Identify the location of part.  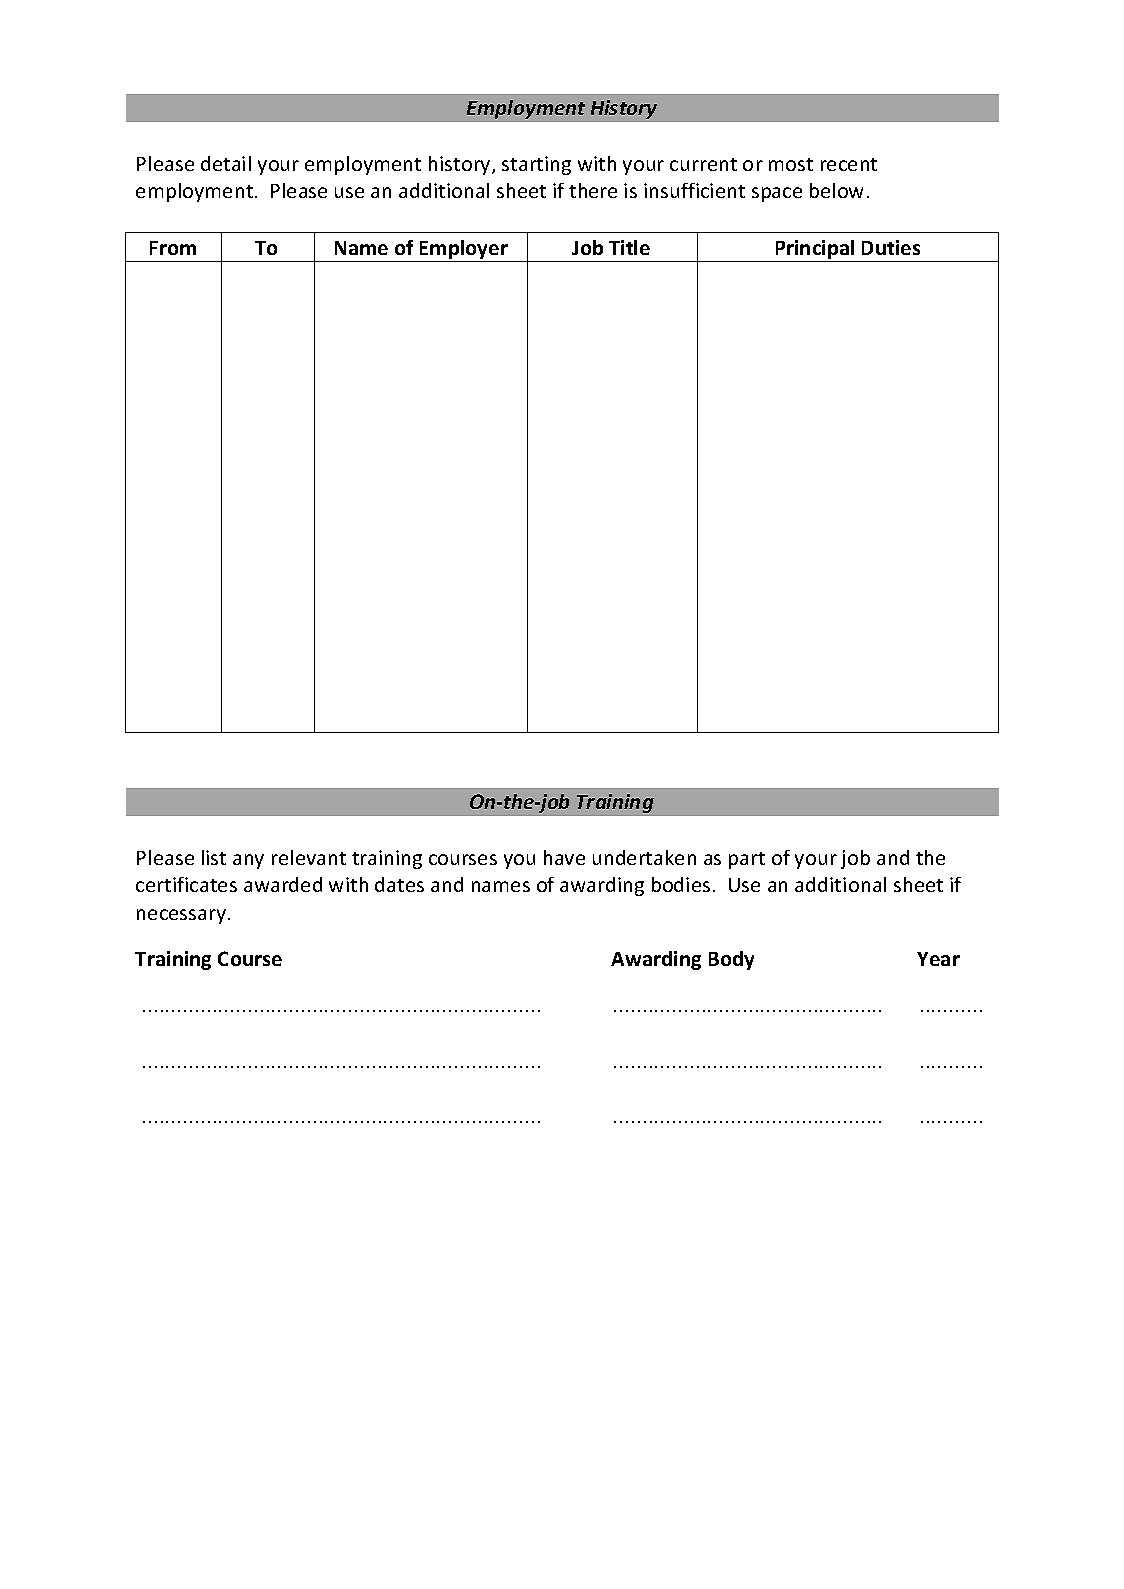
(747, 860).
